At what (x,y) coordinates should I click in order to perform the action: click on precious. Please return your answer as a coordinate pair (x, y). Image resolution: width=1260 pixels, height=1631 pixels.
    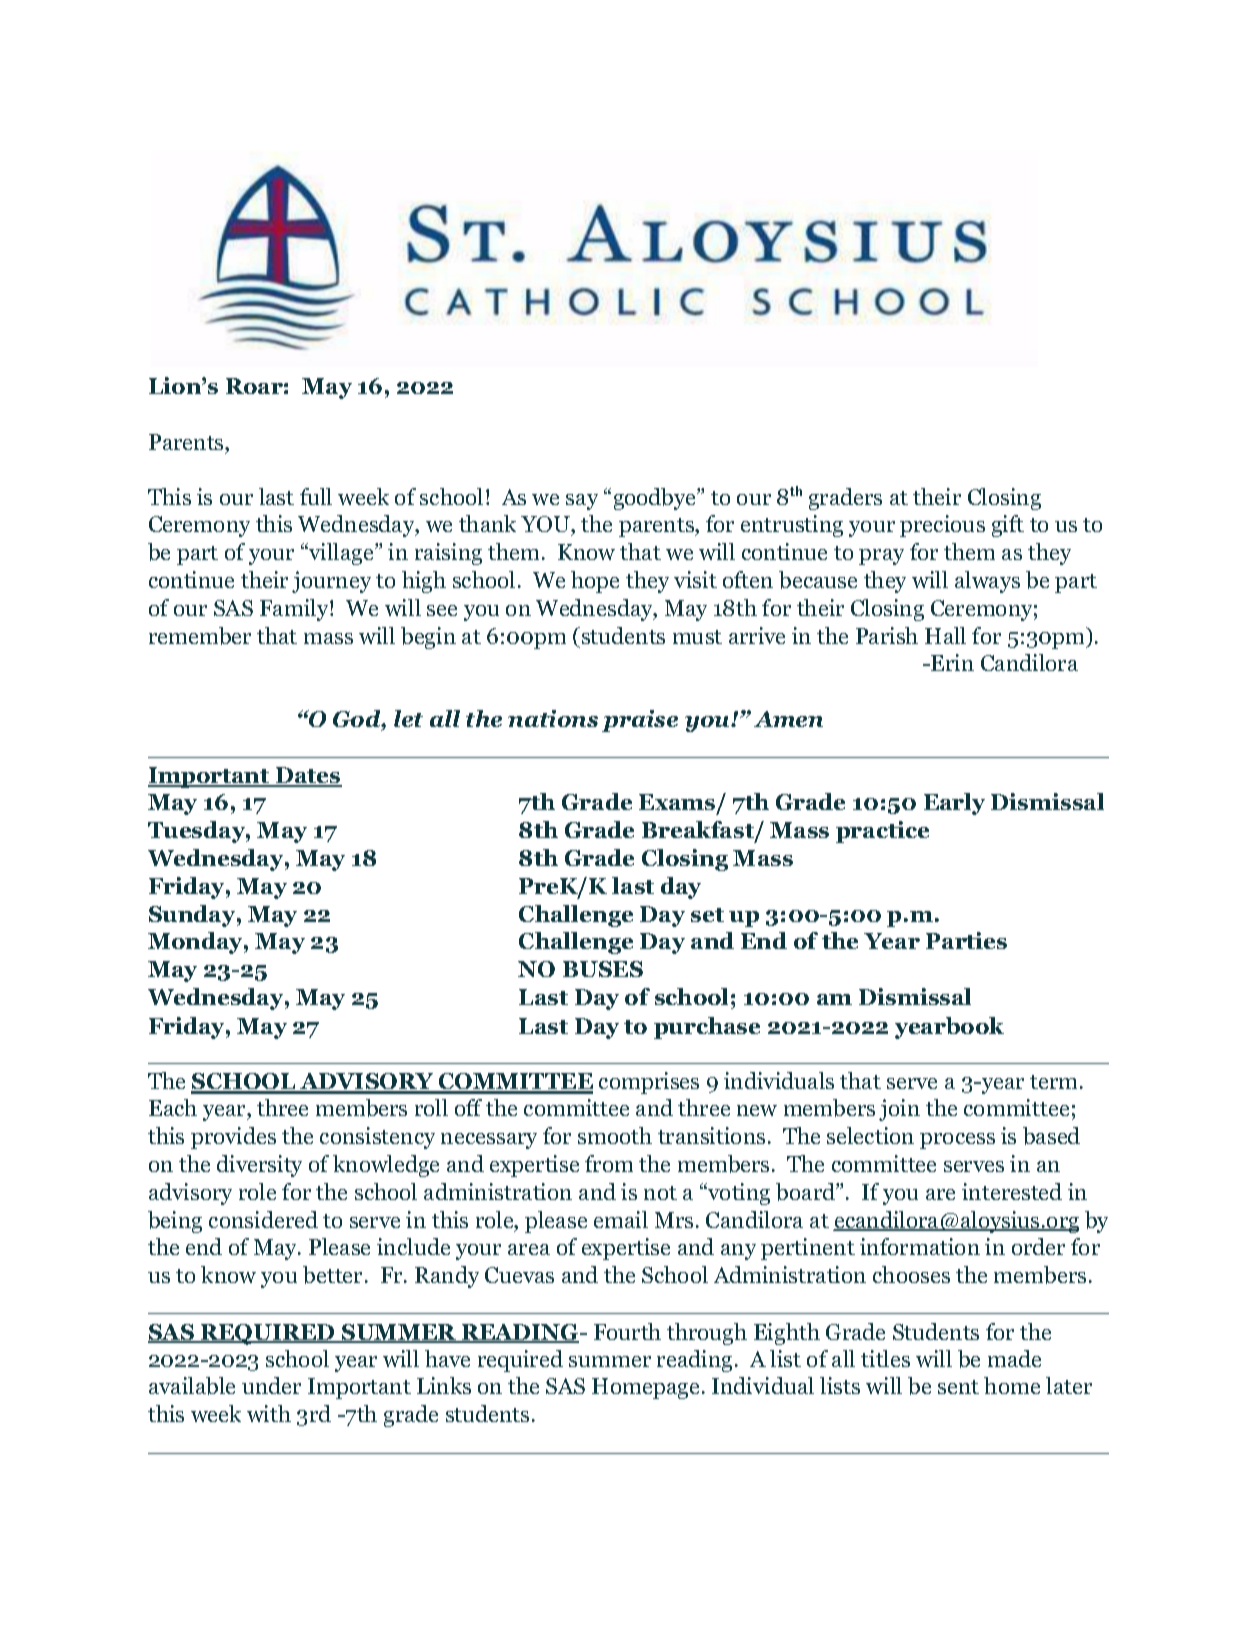
    Looking at the image, I should click on (942, 526).
